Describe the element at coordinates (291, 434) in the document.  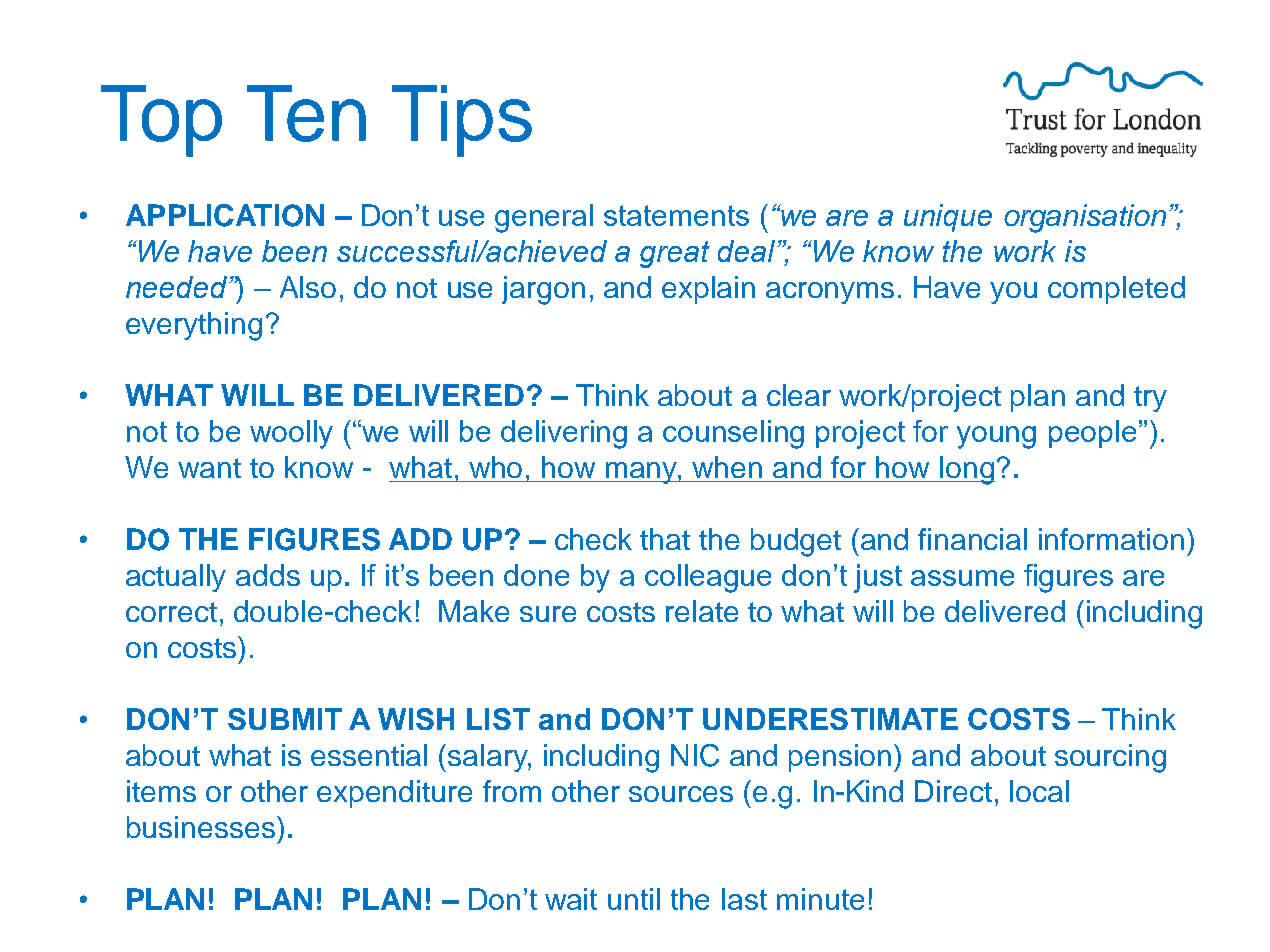
I see `woolly` at that location.
